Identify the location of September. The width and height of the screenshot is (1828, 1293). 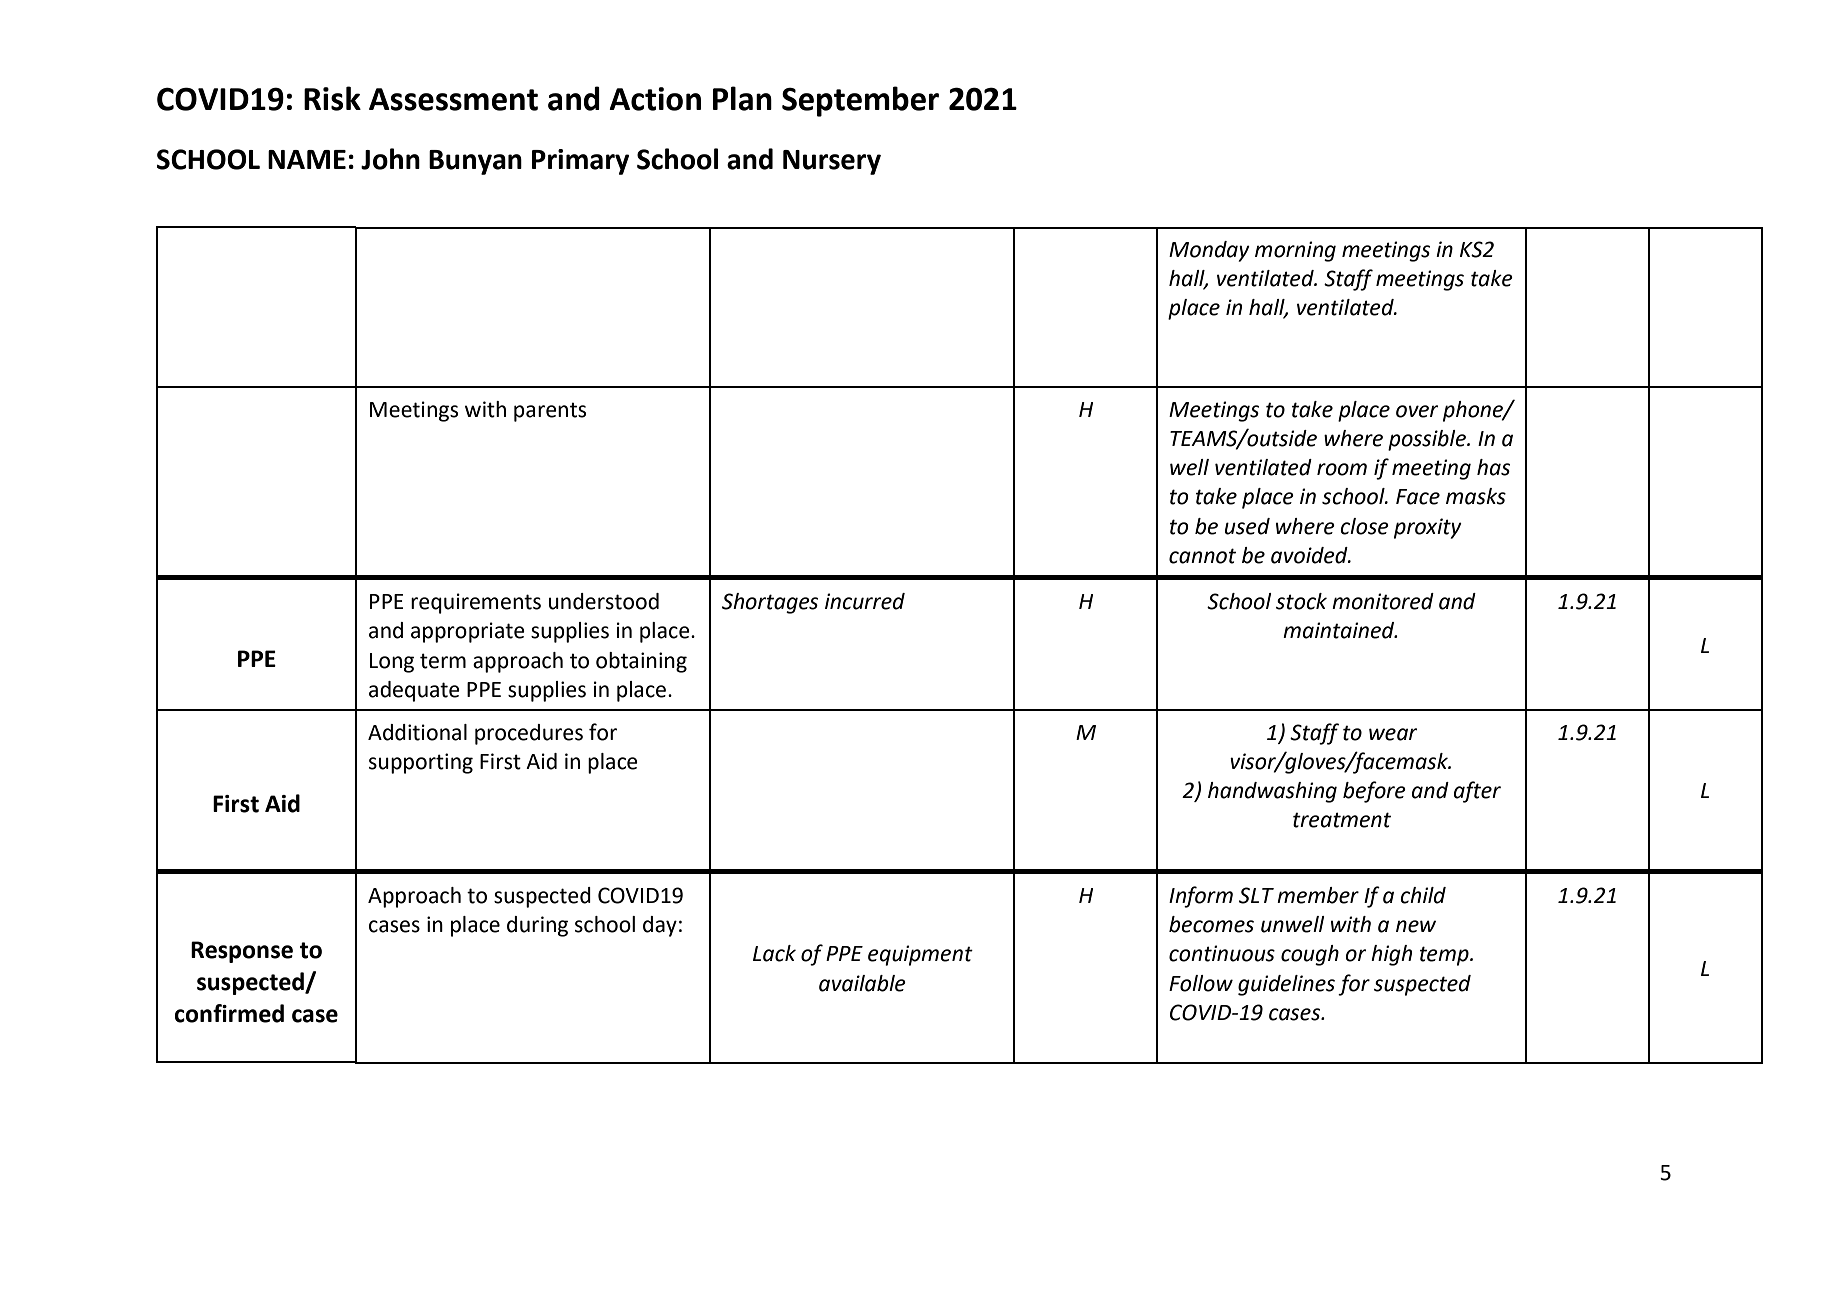
(860, 101).
